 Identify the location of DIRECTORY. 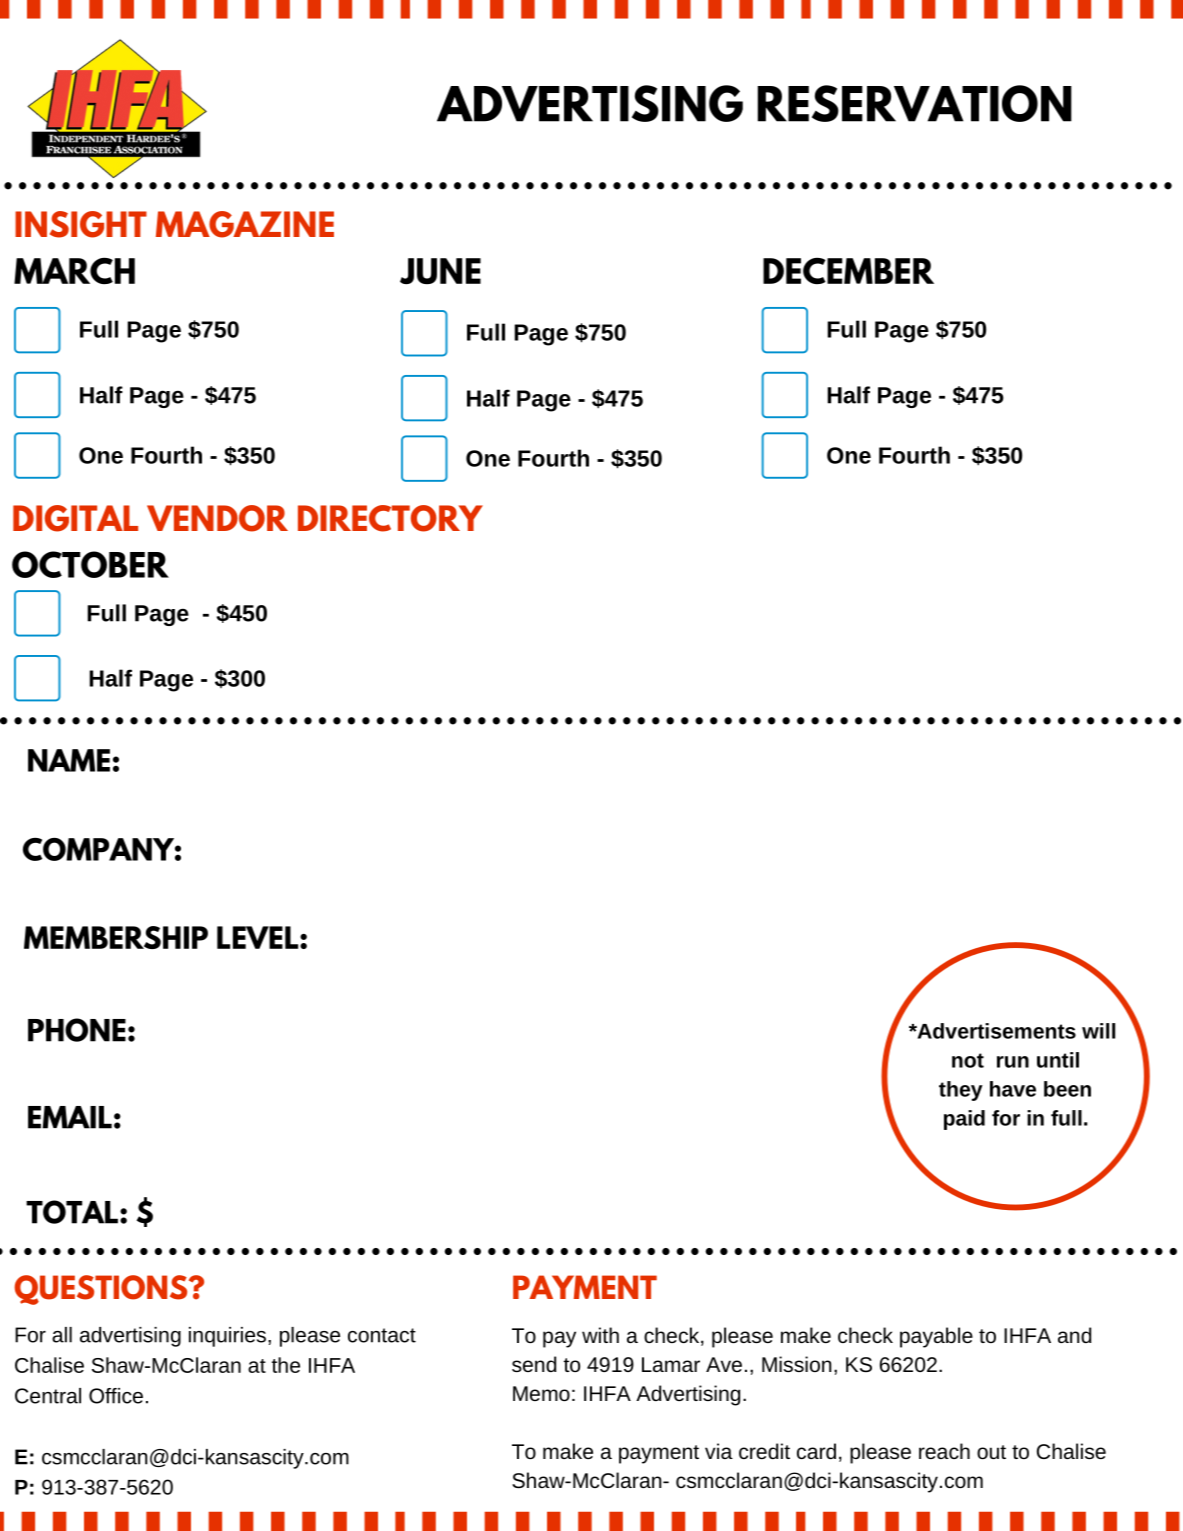
(390, 518).
